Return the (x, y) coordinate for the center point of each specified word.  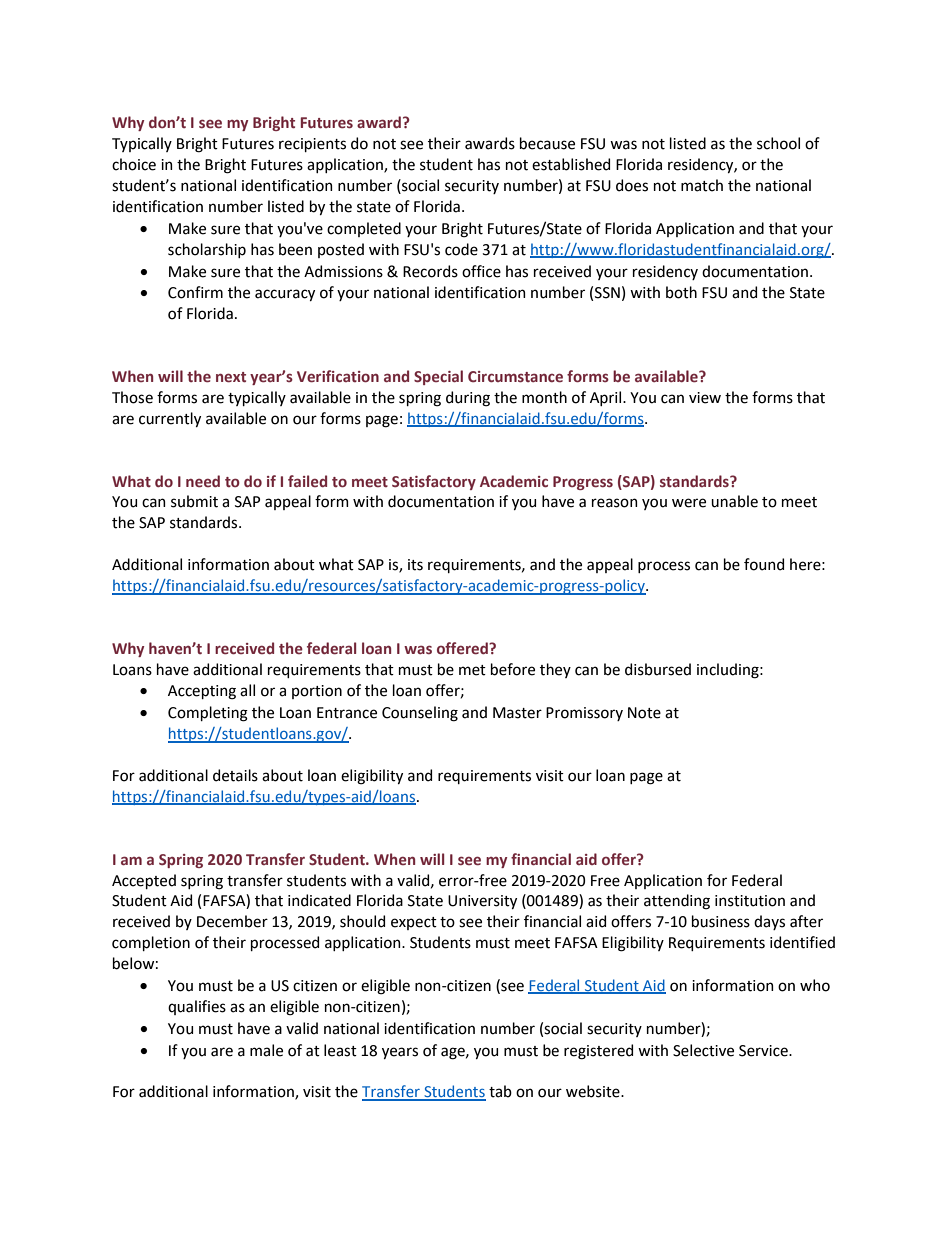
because (547, 143)
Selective (703, 1050)
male (266, 1050)
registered (598, 1052)
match (702, 185)
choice (134, 164)
